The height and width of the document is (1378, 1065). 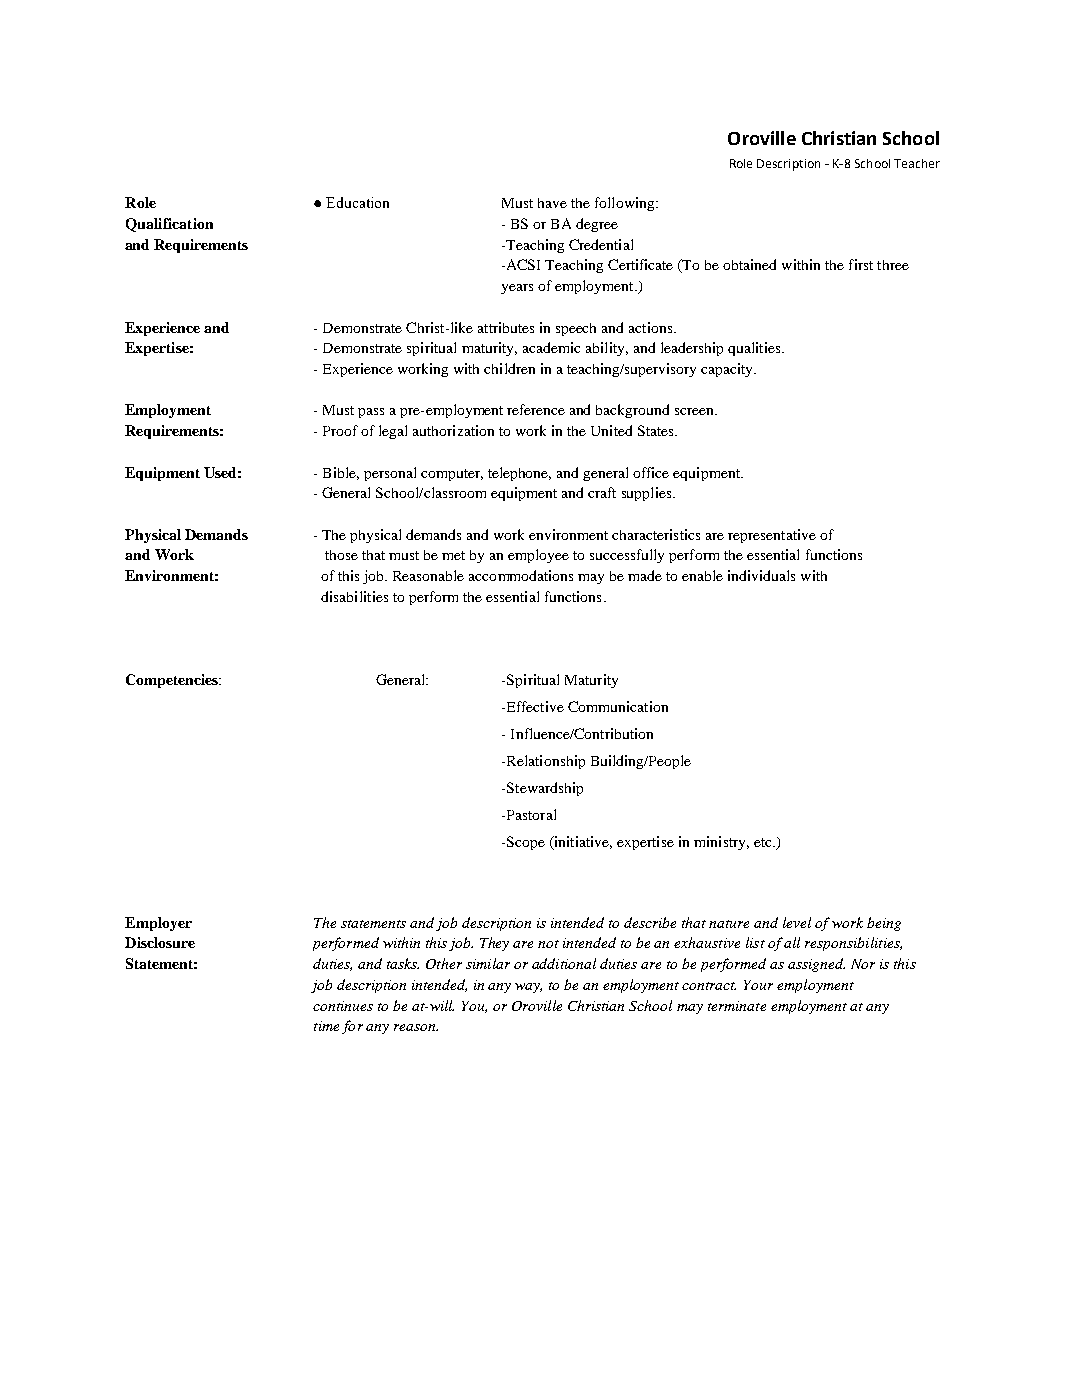 I want to click on time, so click(x=326, y=1026).
